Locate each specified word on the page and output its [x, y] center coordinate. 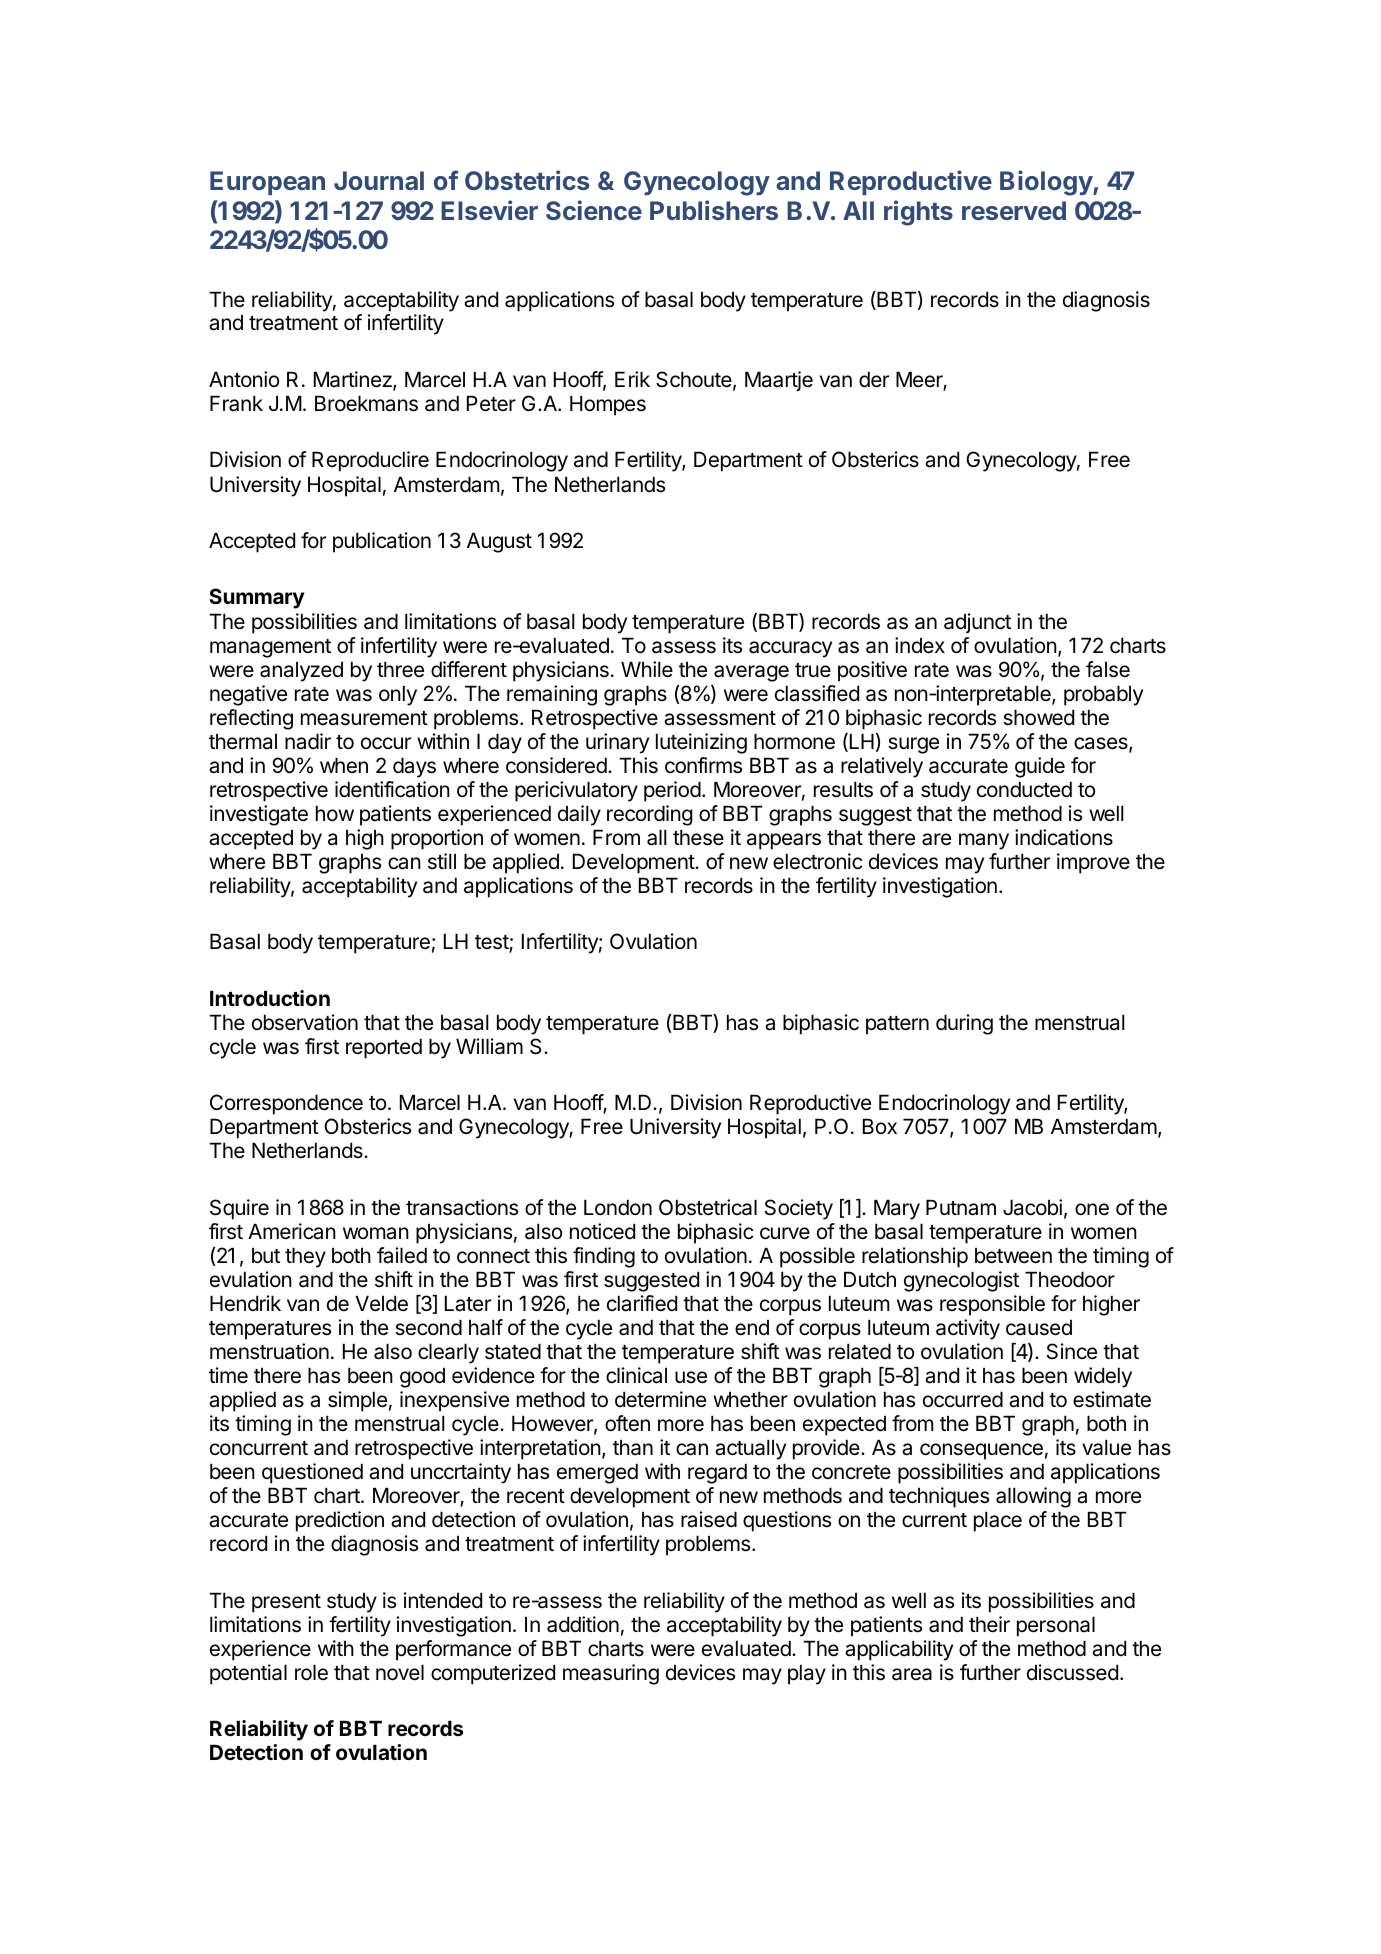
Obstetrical [708, 1207]
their [989, 1624]
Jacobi [1032, 1207]
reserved [1014, 210]
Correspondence [286, 1104]
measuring [611, 1674]
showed [1038, 717]
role [311, 1672]
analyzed [301, 671]
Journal [379, 180]
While [647, 669]
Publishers [714, 210]
